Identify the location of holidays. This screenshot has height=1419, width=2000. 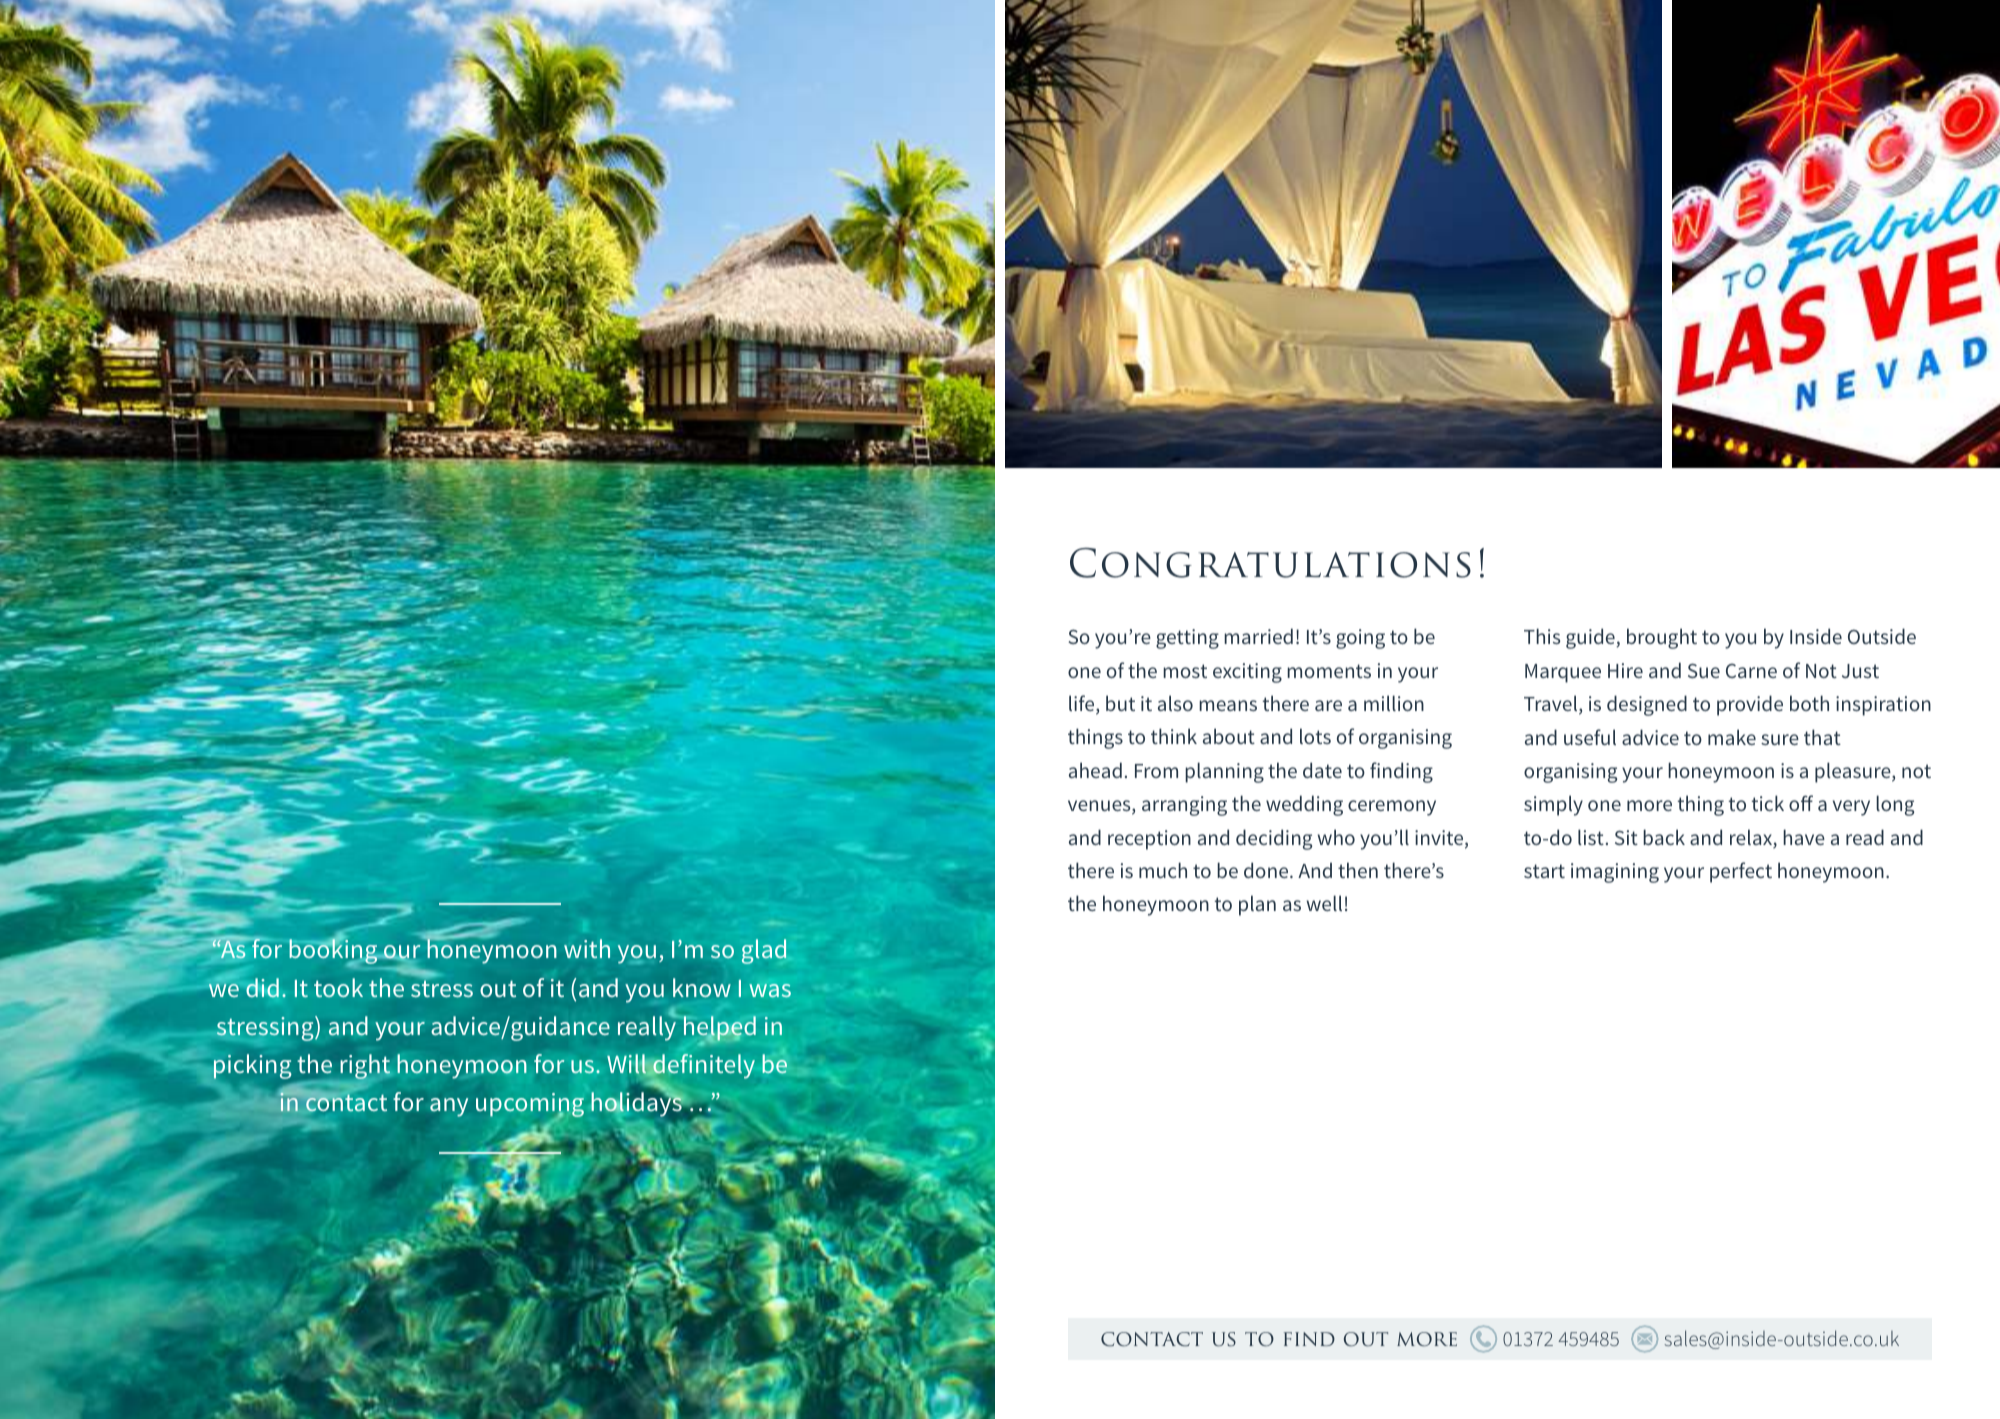
(637, 1103).
